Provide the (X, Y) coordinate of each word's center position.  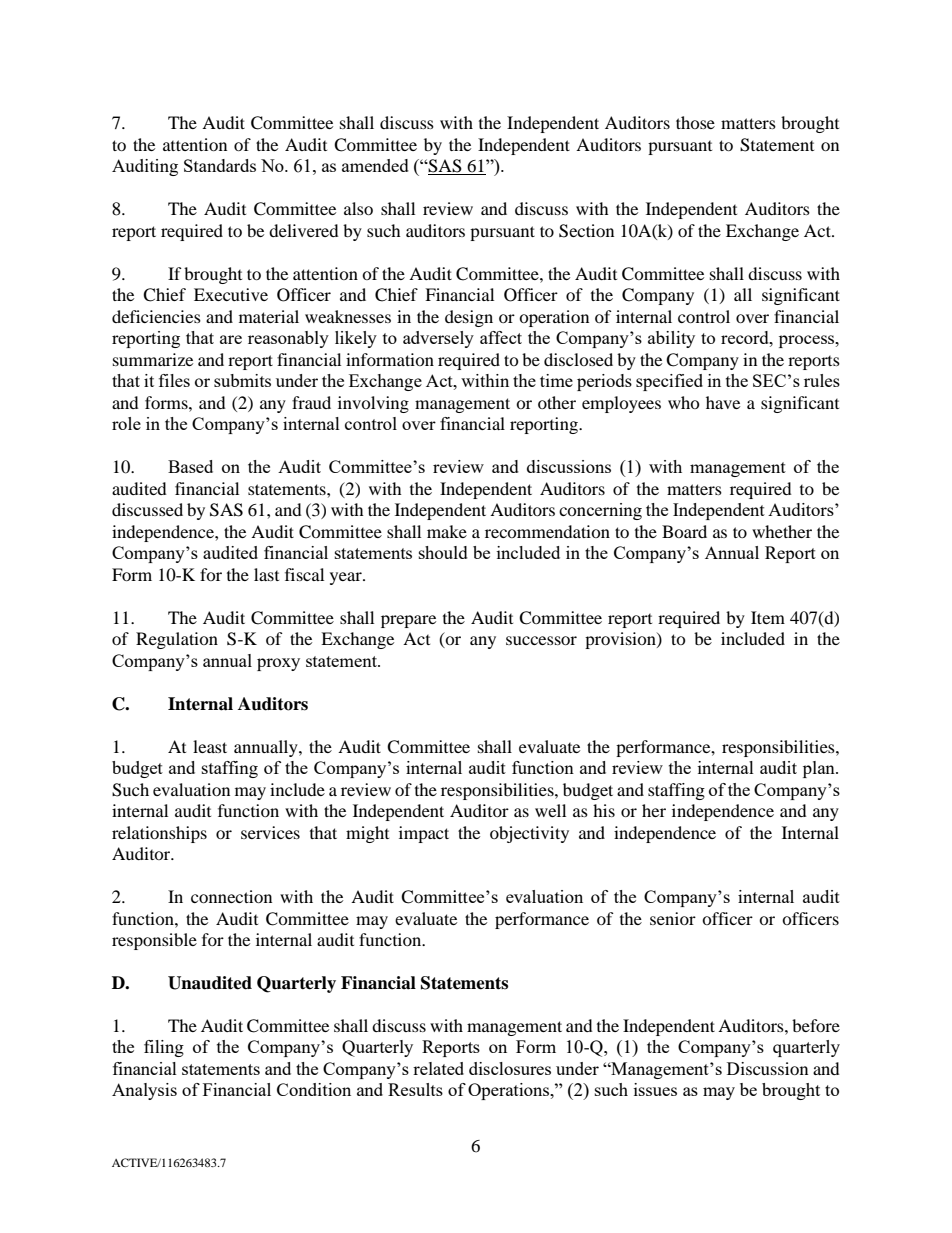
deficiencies (156, 316)
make (447, 531)
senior (673, 918)
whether (782, 531)
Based (190, 466)
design (469, 318)
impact (424, 834)
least (210, 746)
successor (541, 640)
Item (768, 617)
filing (164, 1048)
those (695, 122)
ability (671, 339)
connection (231, 896)
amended (375, 165)
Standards (220, 165)
